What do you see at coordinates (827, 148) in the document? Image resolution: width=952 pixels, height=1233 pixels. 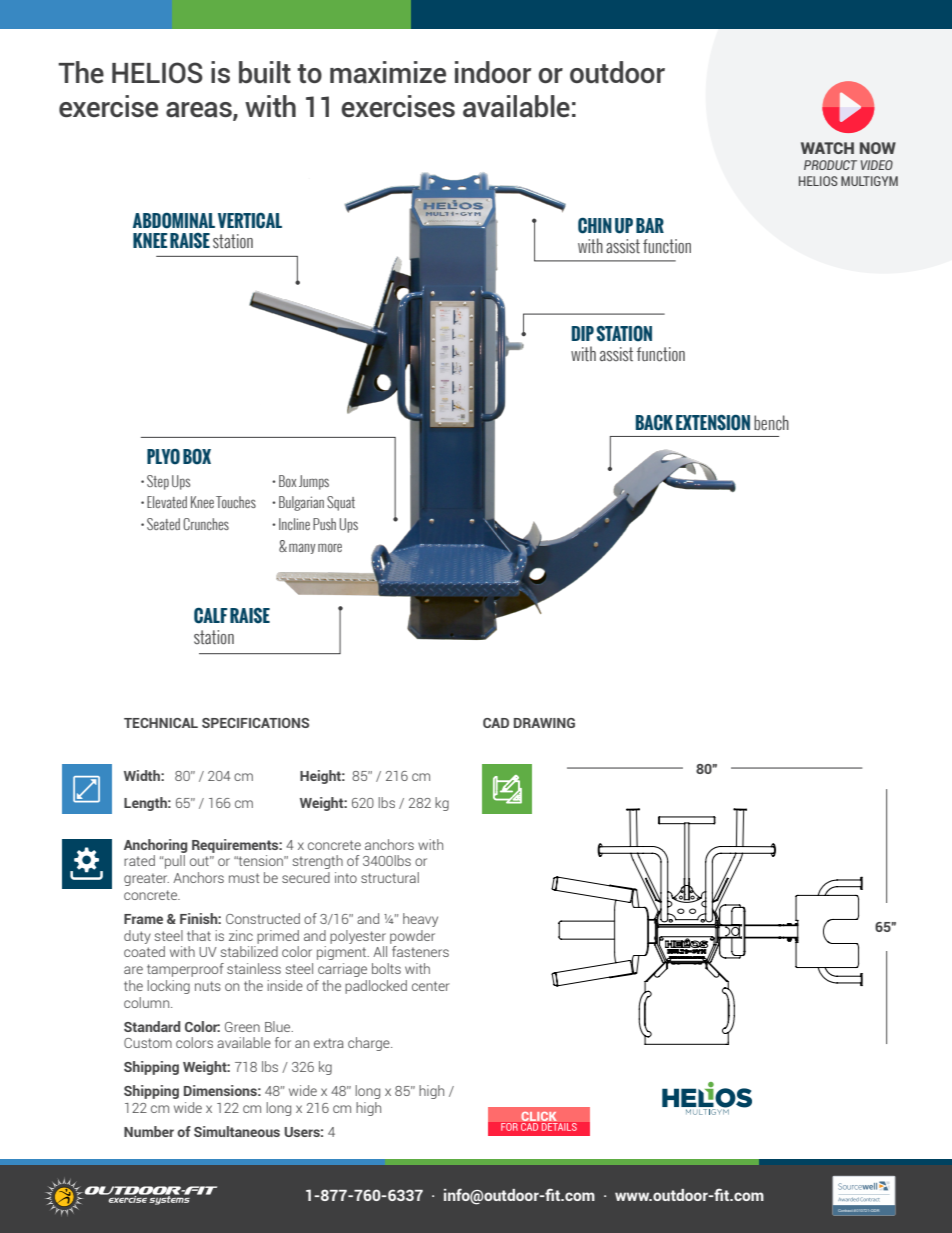 I see `WATCH` at bounding box center [827, 148].
